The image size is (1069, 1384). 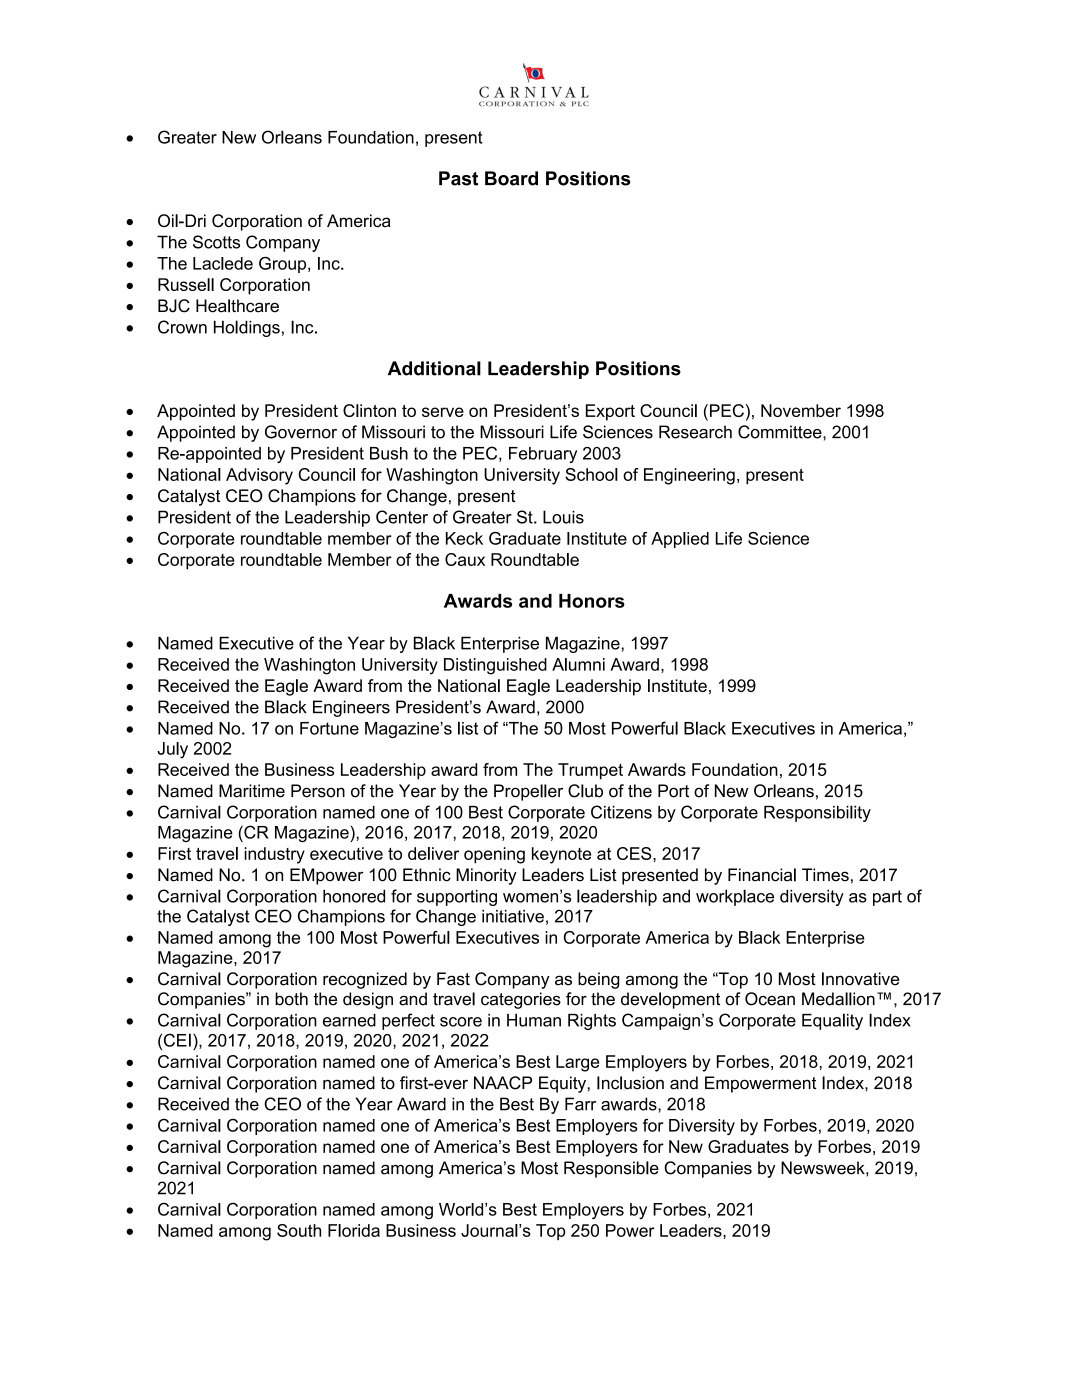 I want to click on Inclusion, so click(x=630, y=1083).
